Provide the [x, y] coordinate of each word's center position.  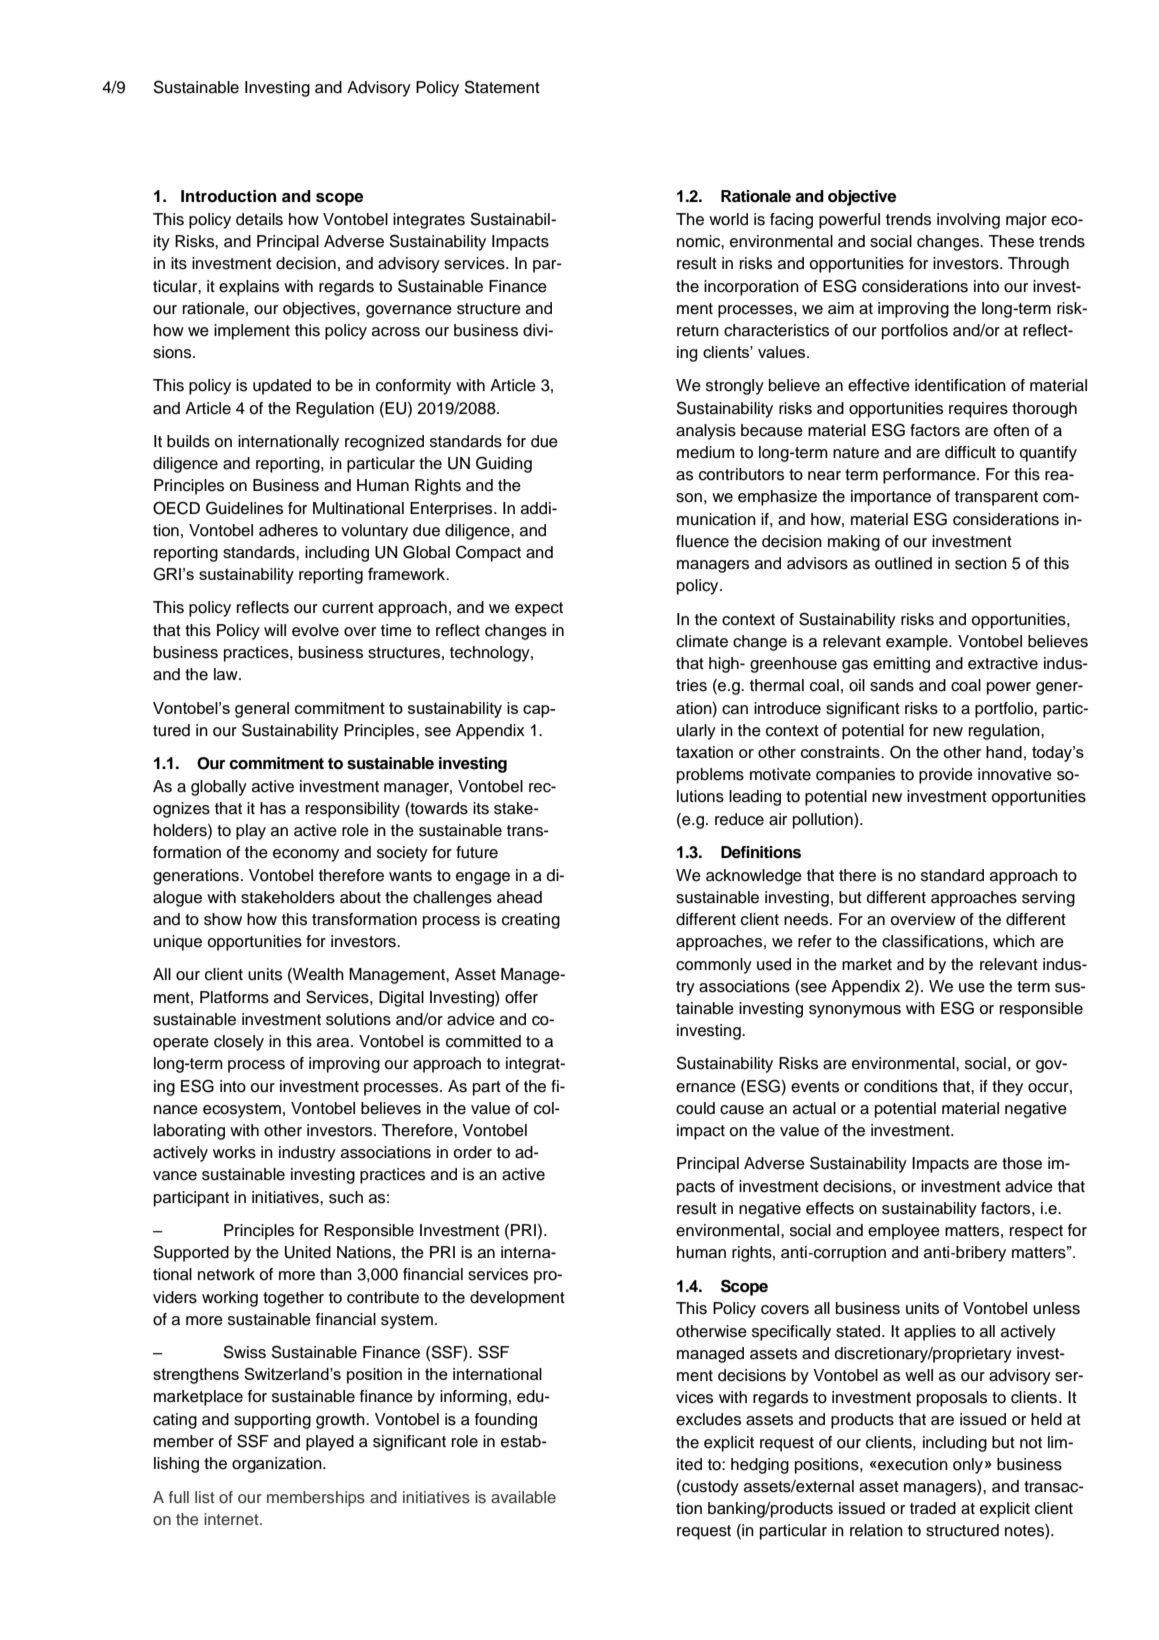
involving [968, 221]
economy [306, 855]
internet [232, 1519]
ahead [519, 897]
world [728, 219]
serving [1048, 899]
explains [249, 288]
